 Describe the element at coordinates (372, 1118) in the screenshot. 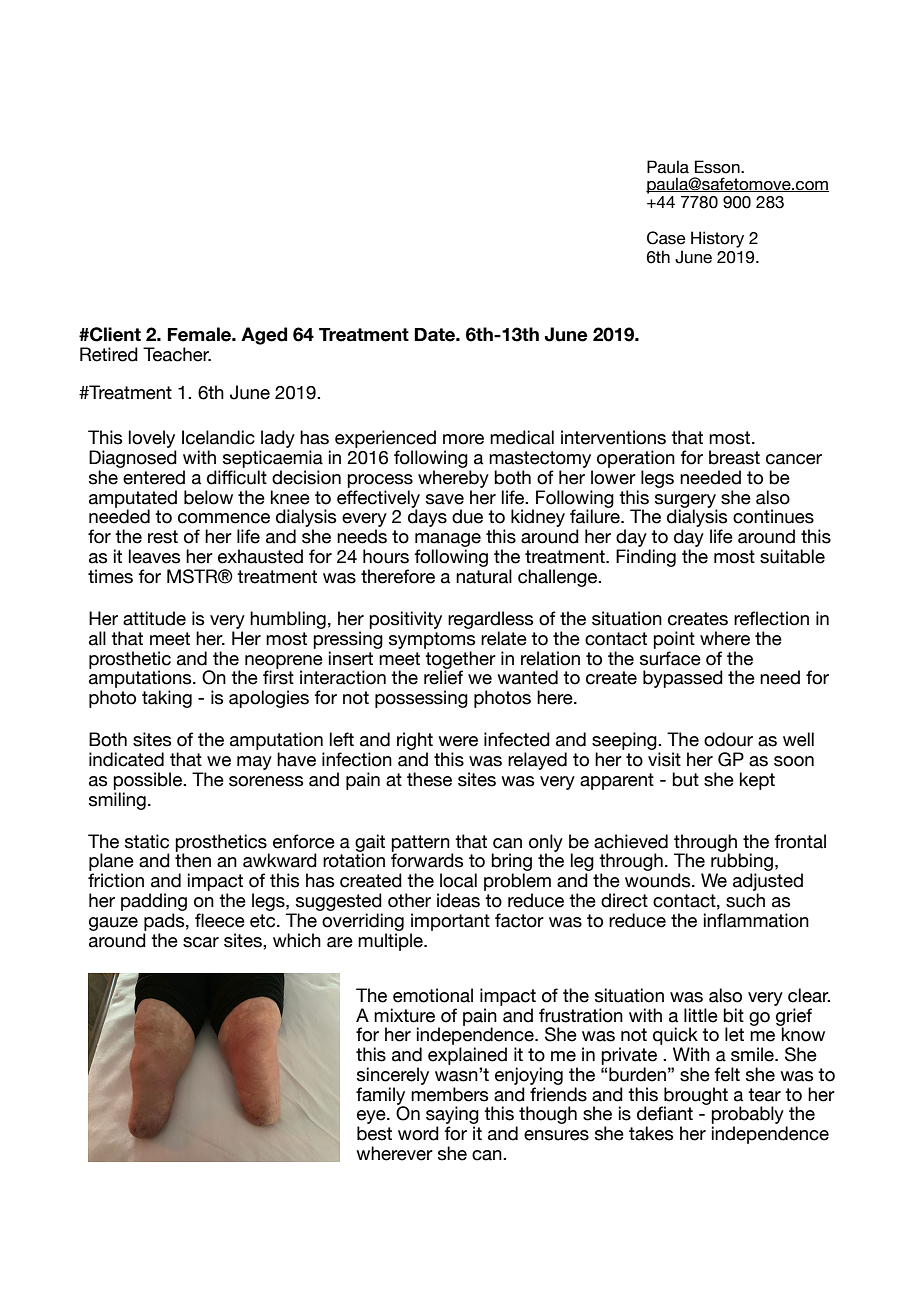

I see `eye` at that location.
